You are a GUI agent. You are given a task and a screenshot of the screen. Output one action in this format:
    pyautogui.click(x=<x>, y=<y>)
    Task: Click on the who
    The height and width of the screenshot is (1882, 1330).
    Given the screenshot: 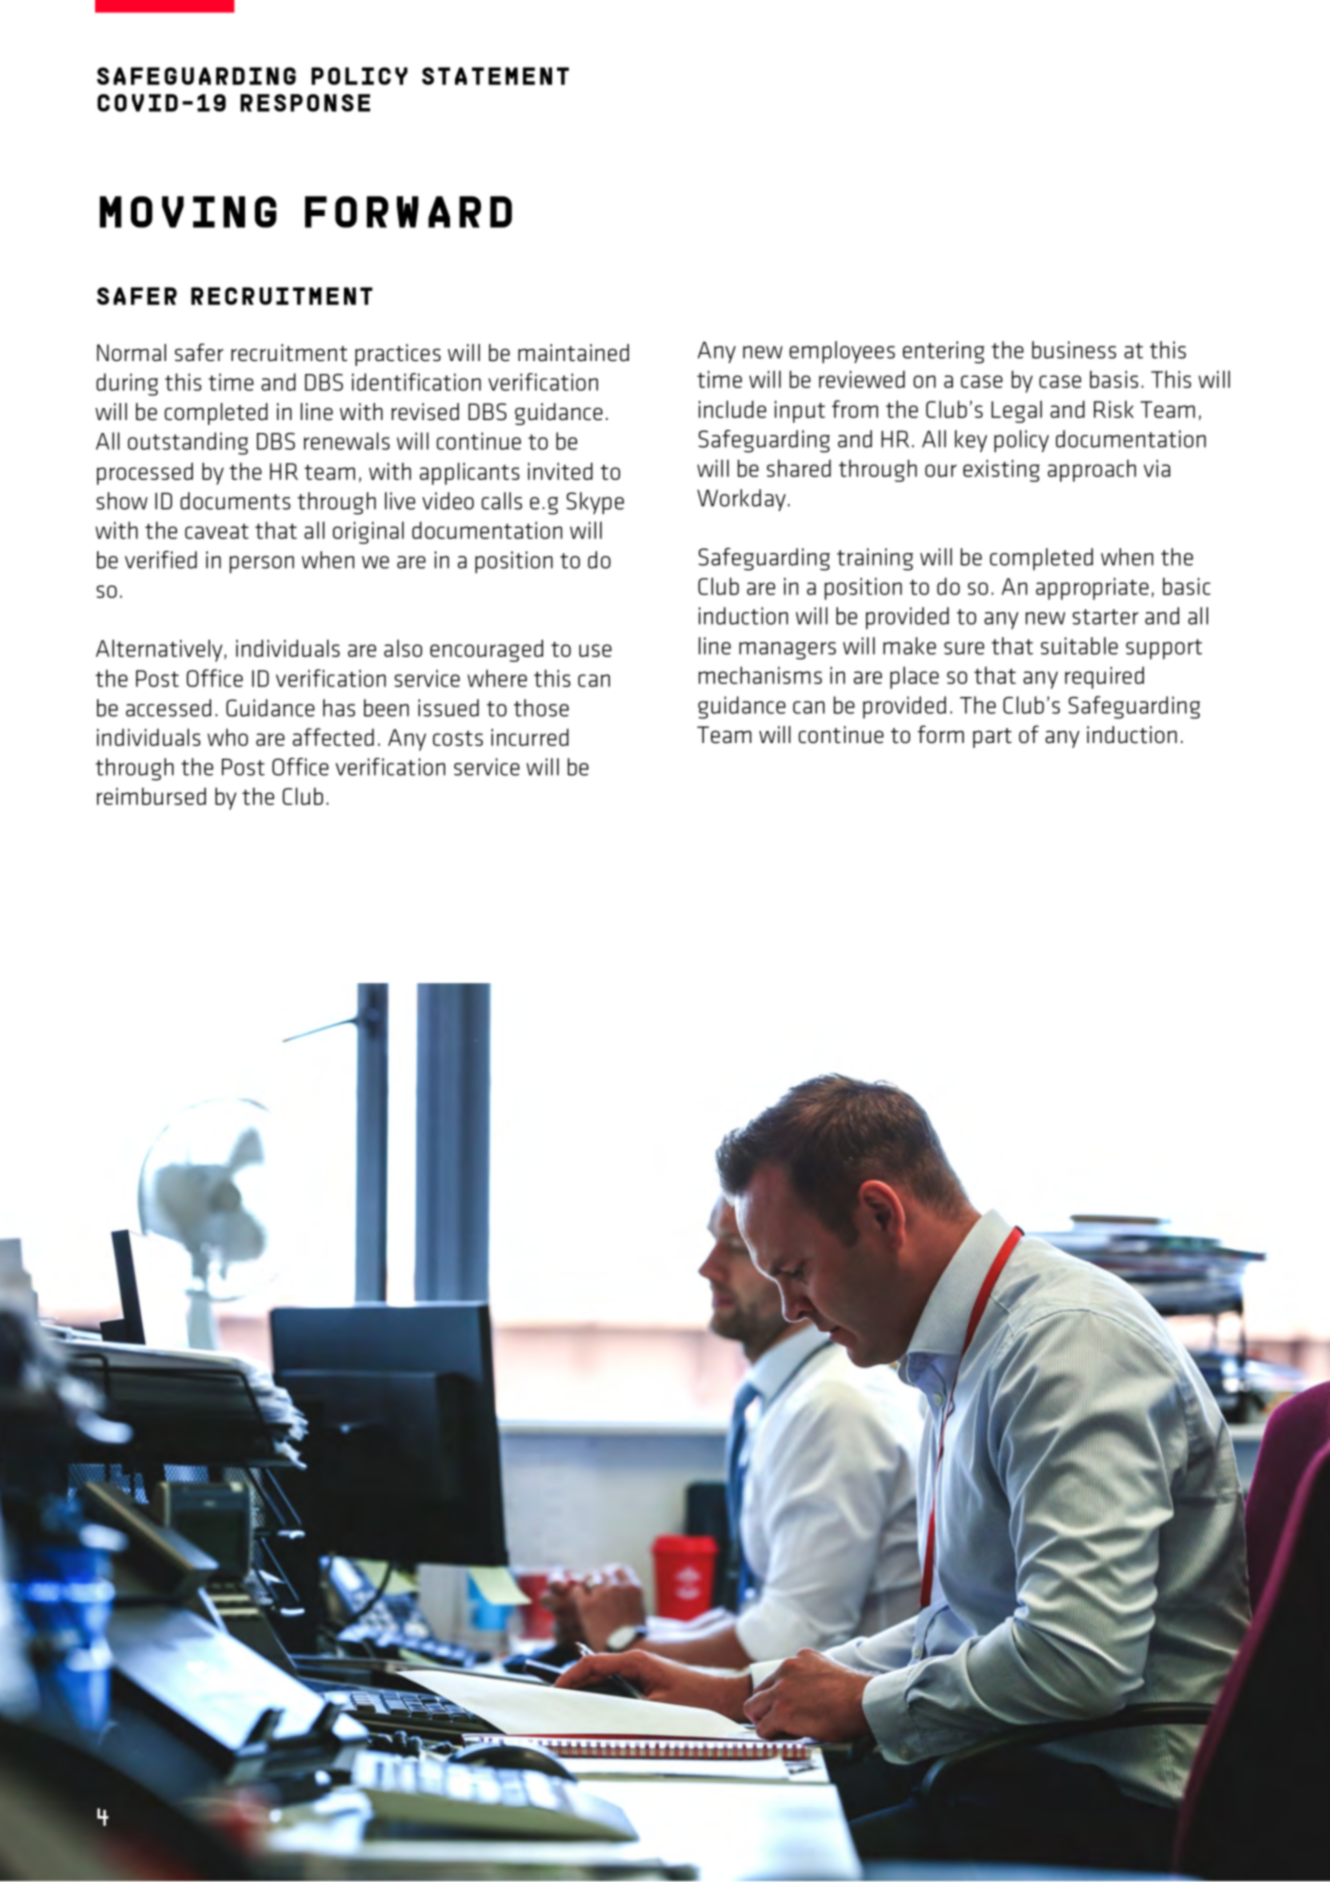 What is the action you would take?
    pyautogui.click(x=227, y=737)
